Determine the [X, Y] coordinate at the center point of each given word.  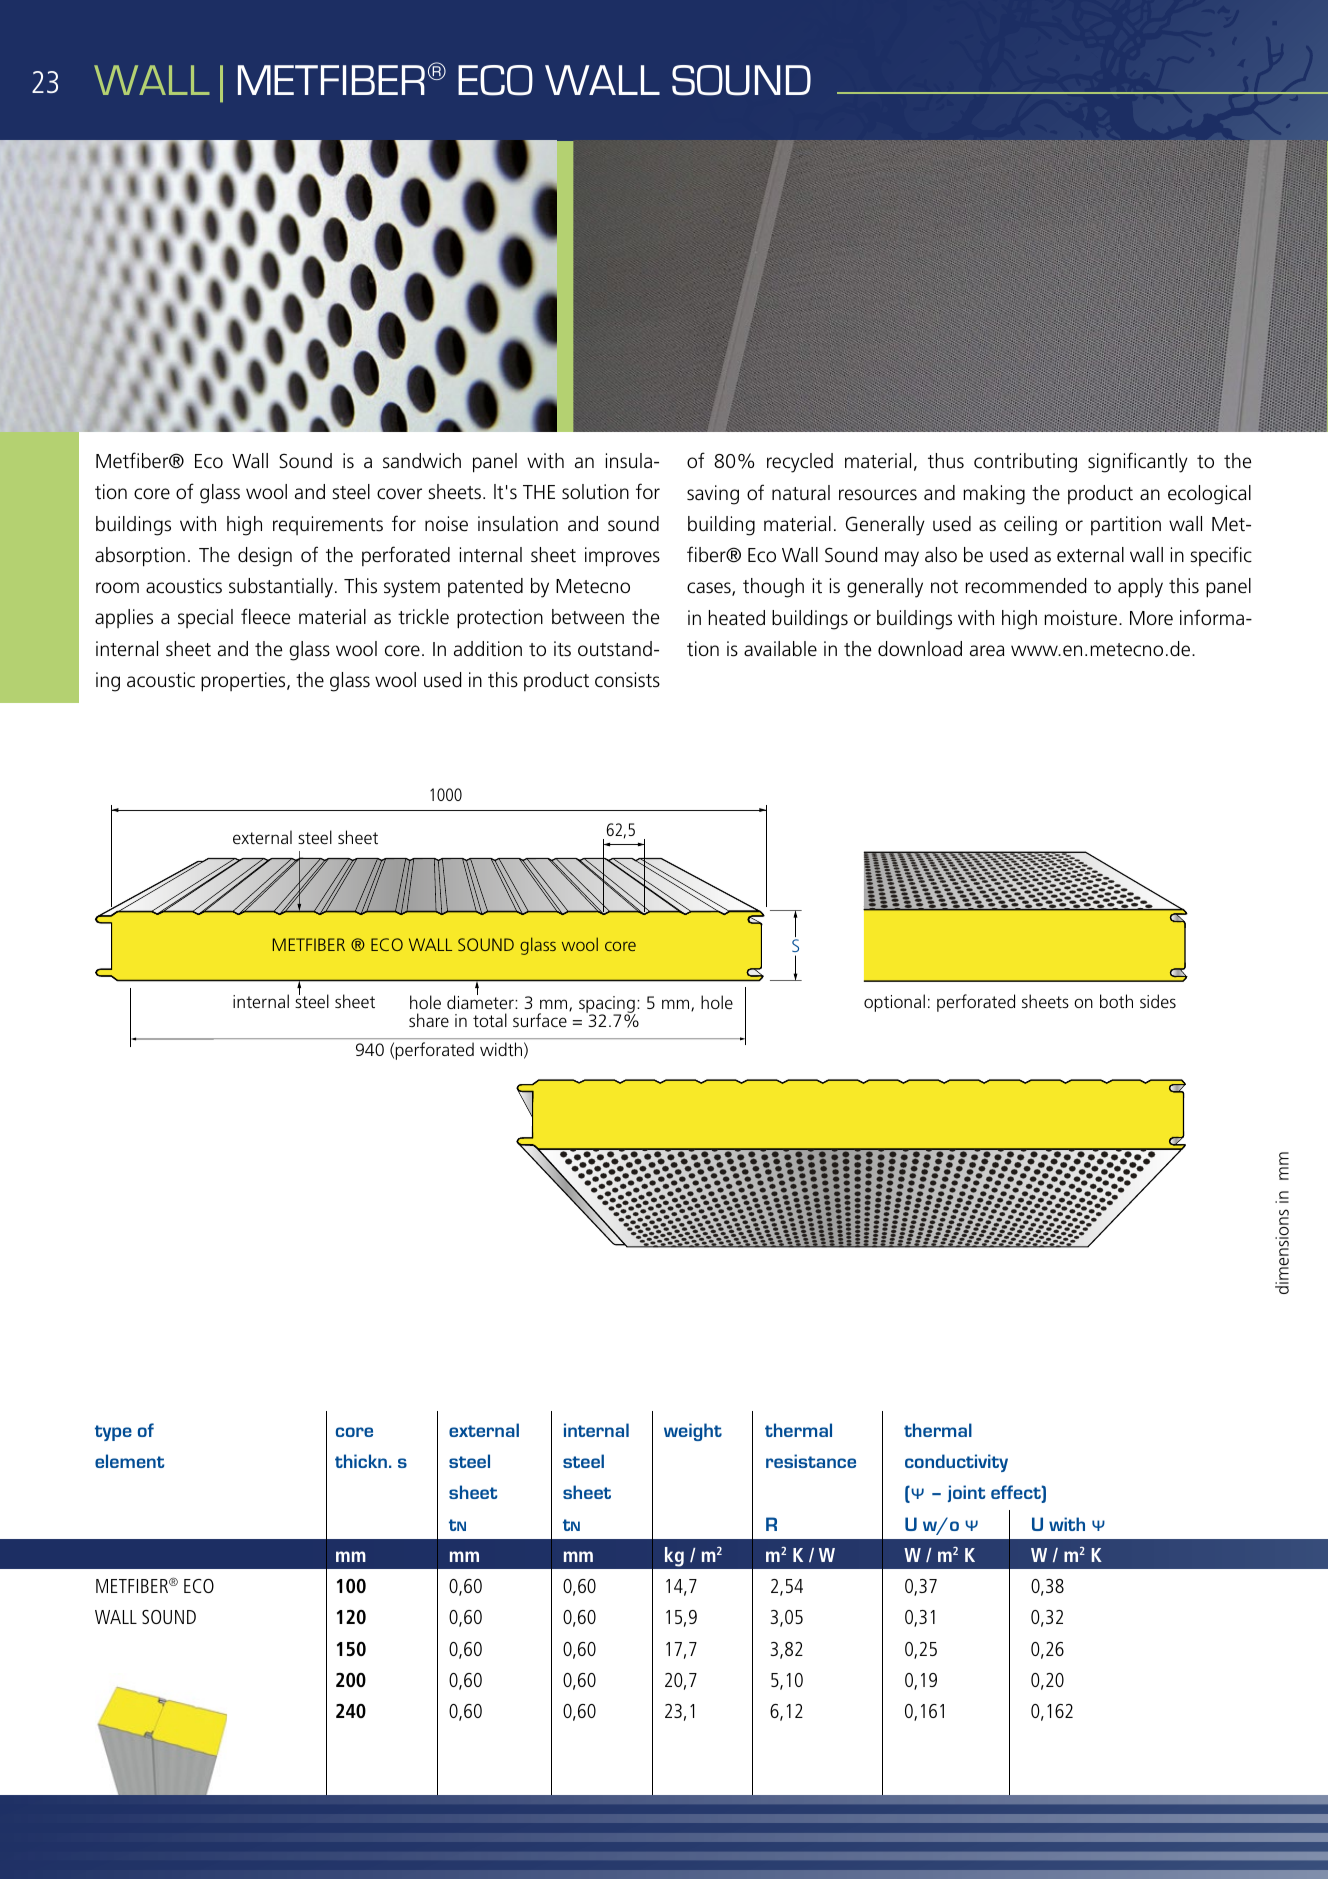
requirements [328, 525]
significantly [1138, 462]
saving [713, 495]
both [1116, 1001]
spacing [607, 1006]
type [113, 1433]
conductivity [956, 1463]
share [429, 1020]
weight [693, 1432]
